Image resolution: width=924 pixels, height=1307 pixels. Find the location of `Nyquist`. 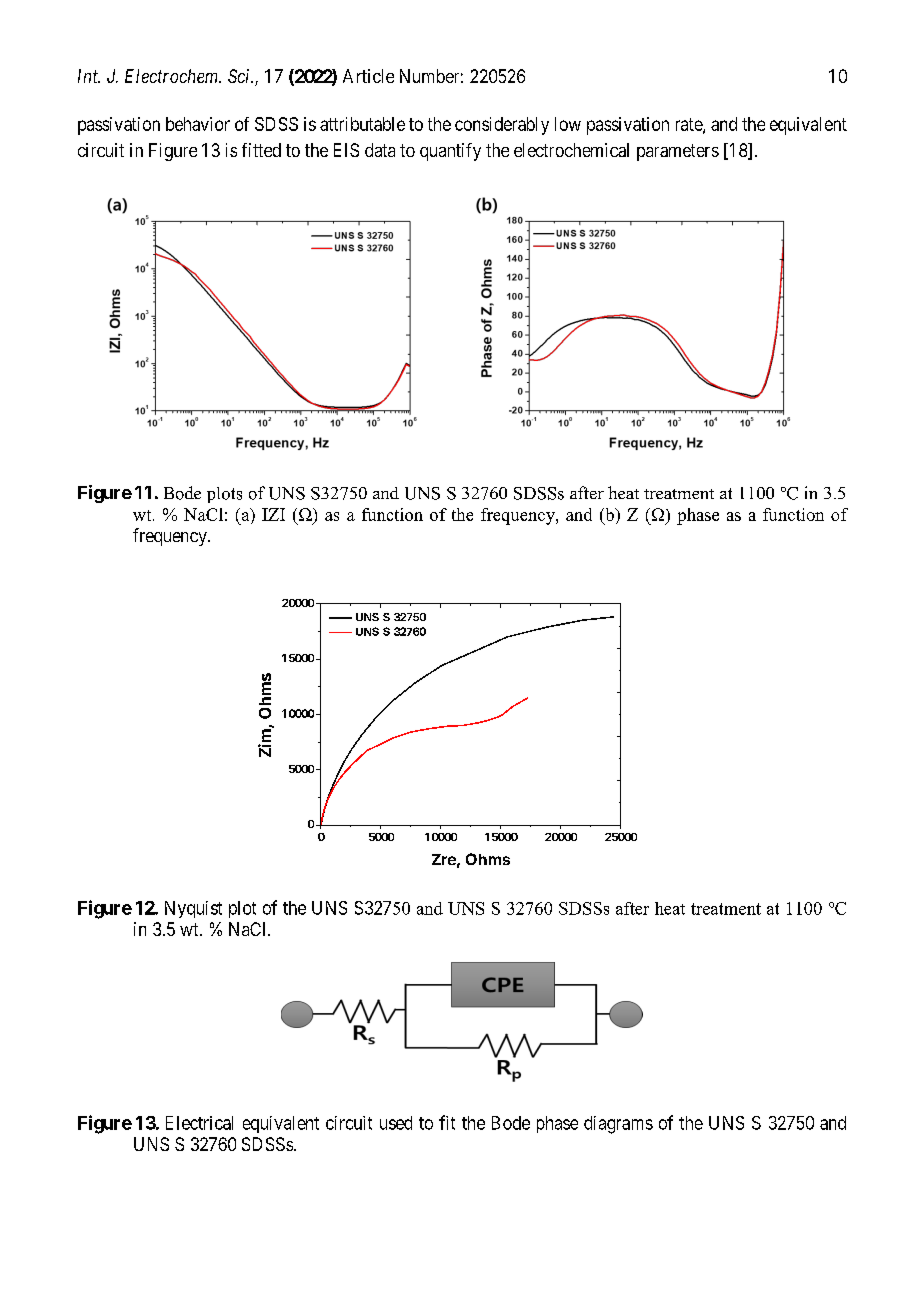

Nyquist is located at coordinates (193, 909).
